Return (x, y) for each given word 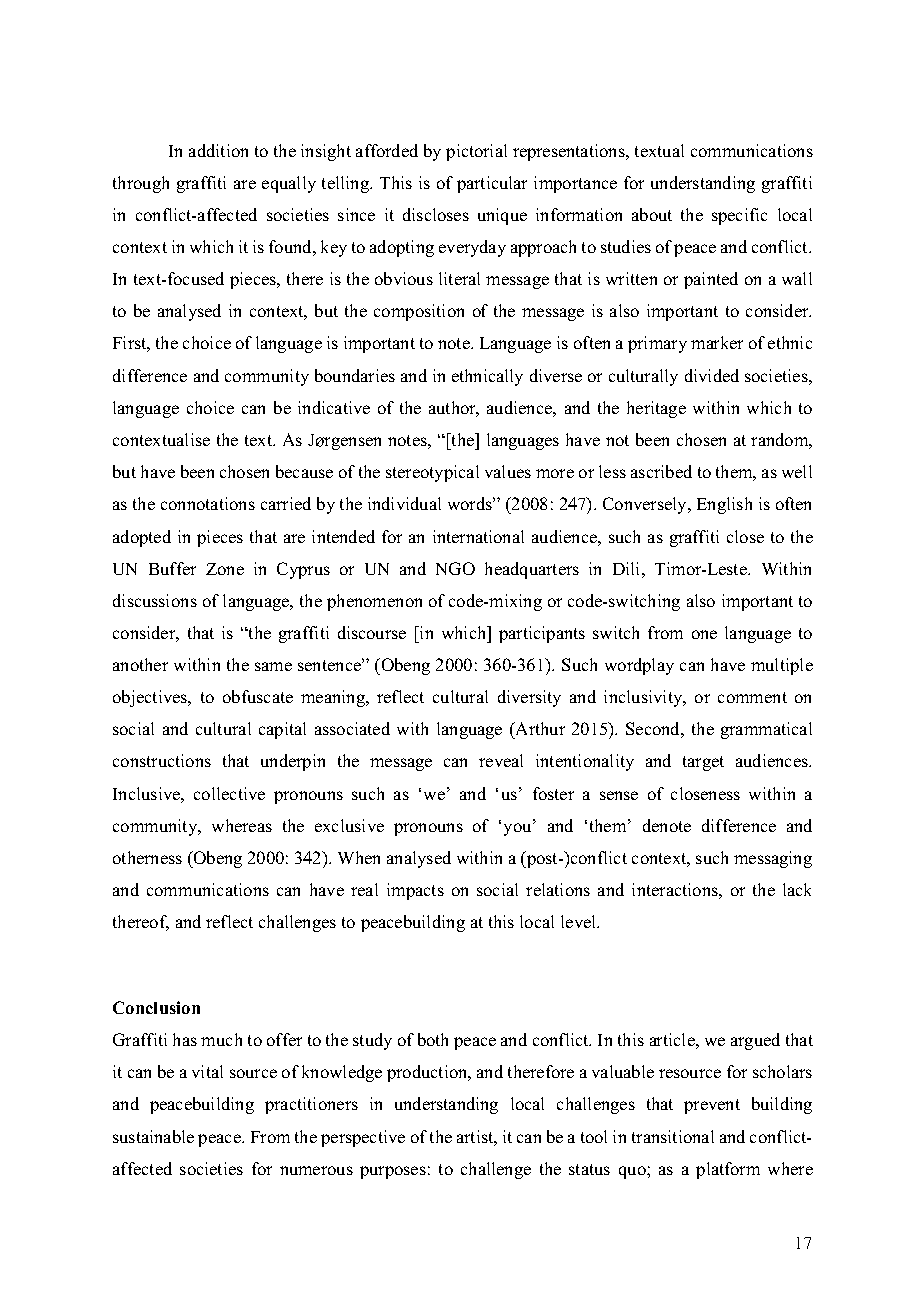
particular (492, 184)
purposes (393, 1172)
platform (728, 1170)
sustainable (153, 1136)
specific (739, 216)
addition (218, 150)
